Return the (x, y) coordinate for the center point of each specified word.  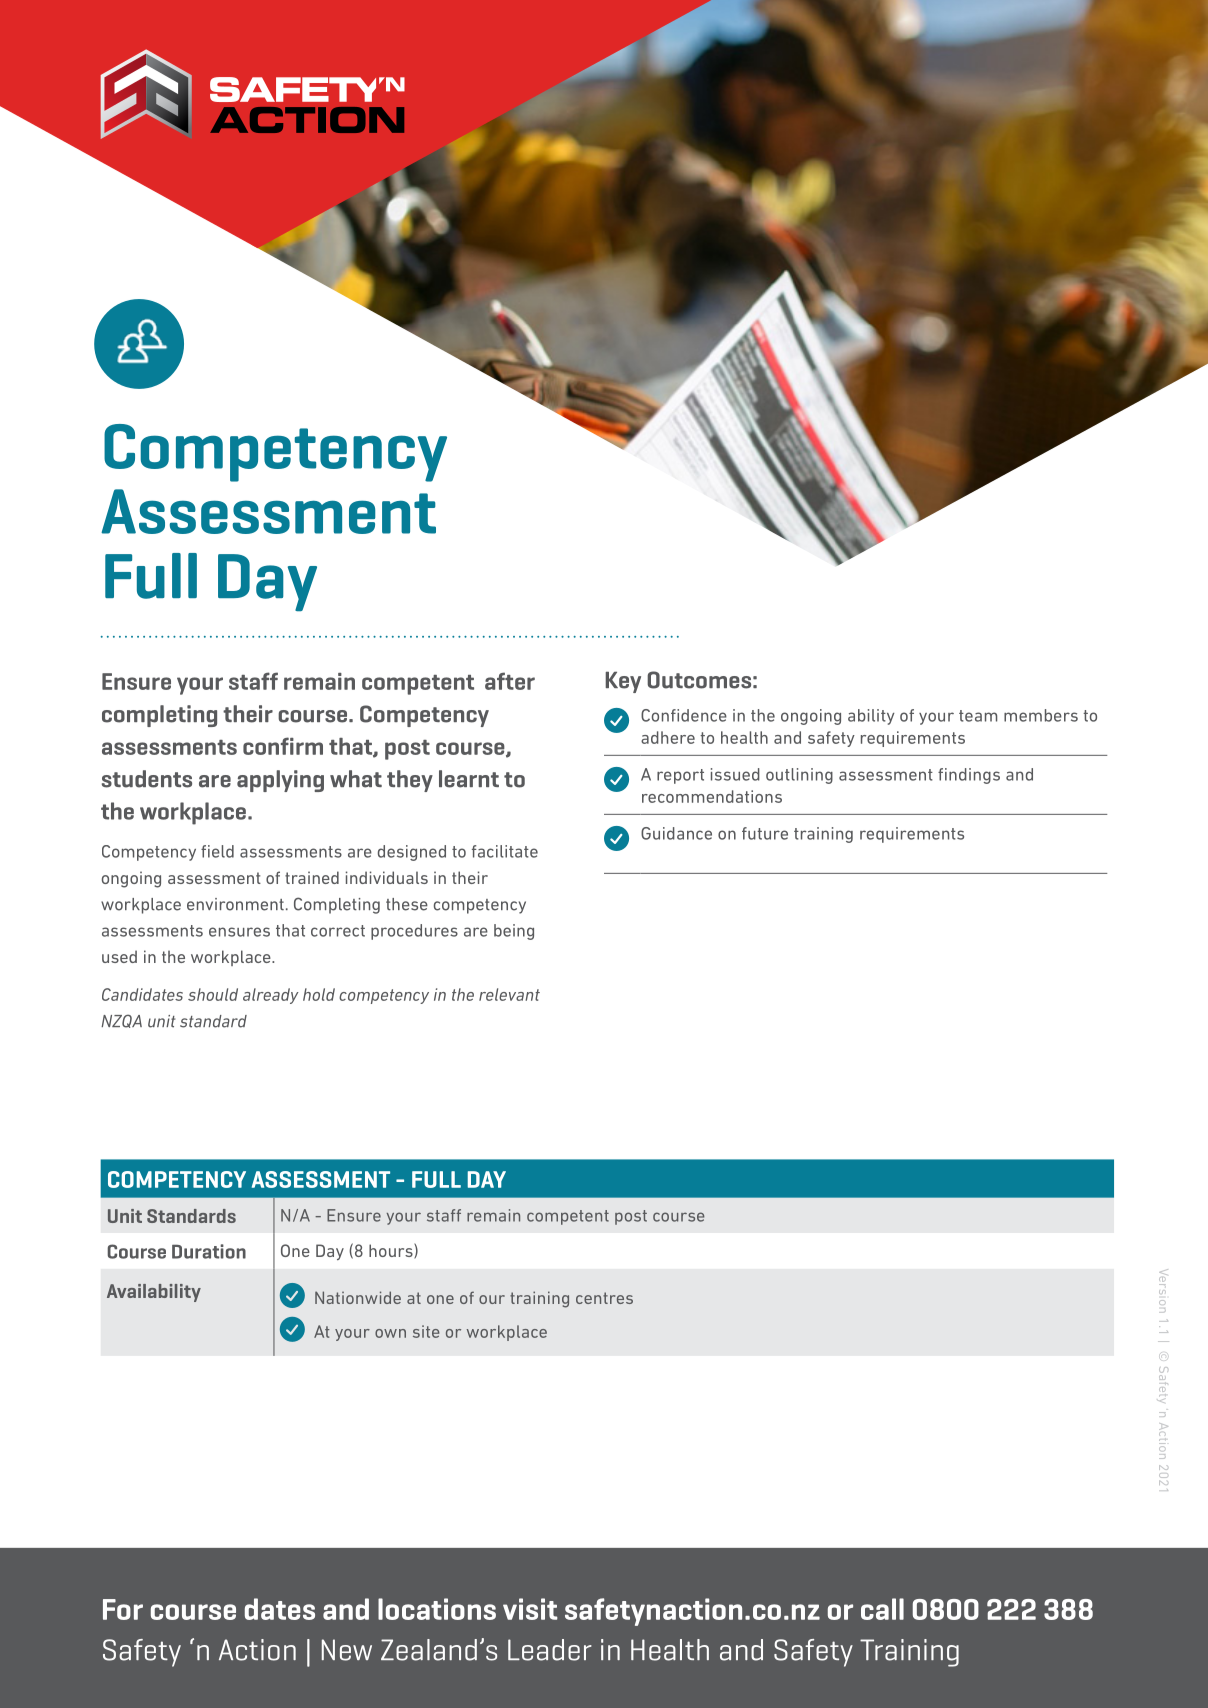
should (213, 994)
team (978, 716)
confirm (283, 746)
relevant (509, 994)
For (123, 1609)
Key (623, 682)
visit (530, 1609)
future (765, 833)
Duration (209, 1251)
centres (604, 1298)
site (426, 1331)
